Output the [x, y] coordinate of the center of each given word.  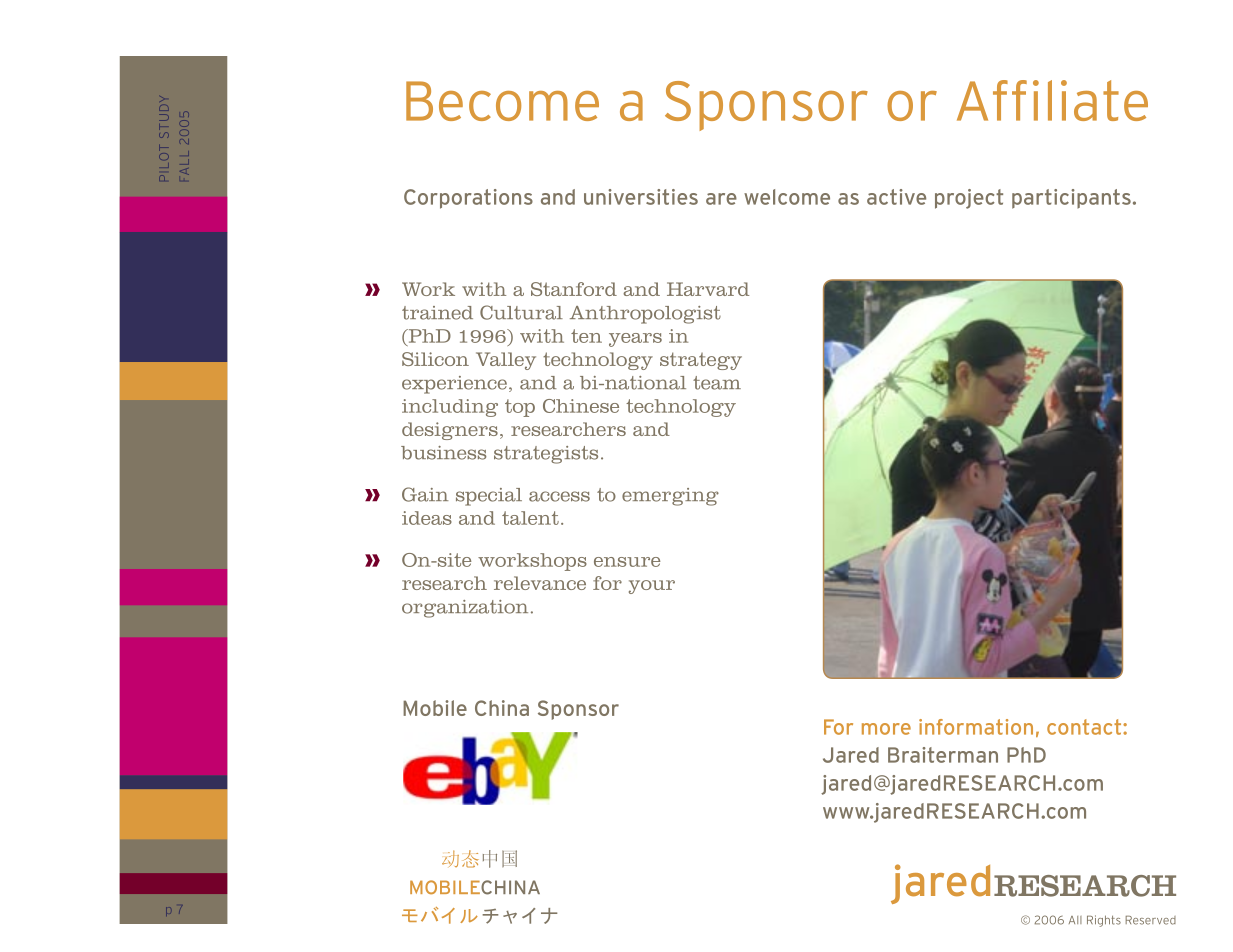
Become [502, 101]
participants [1071, 199]
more [886, 729]
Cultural [521, 312]
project [969, 199]
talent [530, 518]
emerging [670, 497]
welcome [787, 197]
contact [1085, 727]
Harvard [708, 289]
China [502, 708]
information [976, 727]
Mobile [435, 708]
